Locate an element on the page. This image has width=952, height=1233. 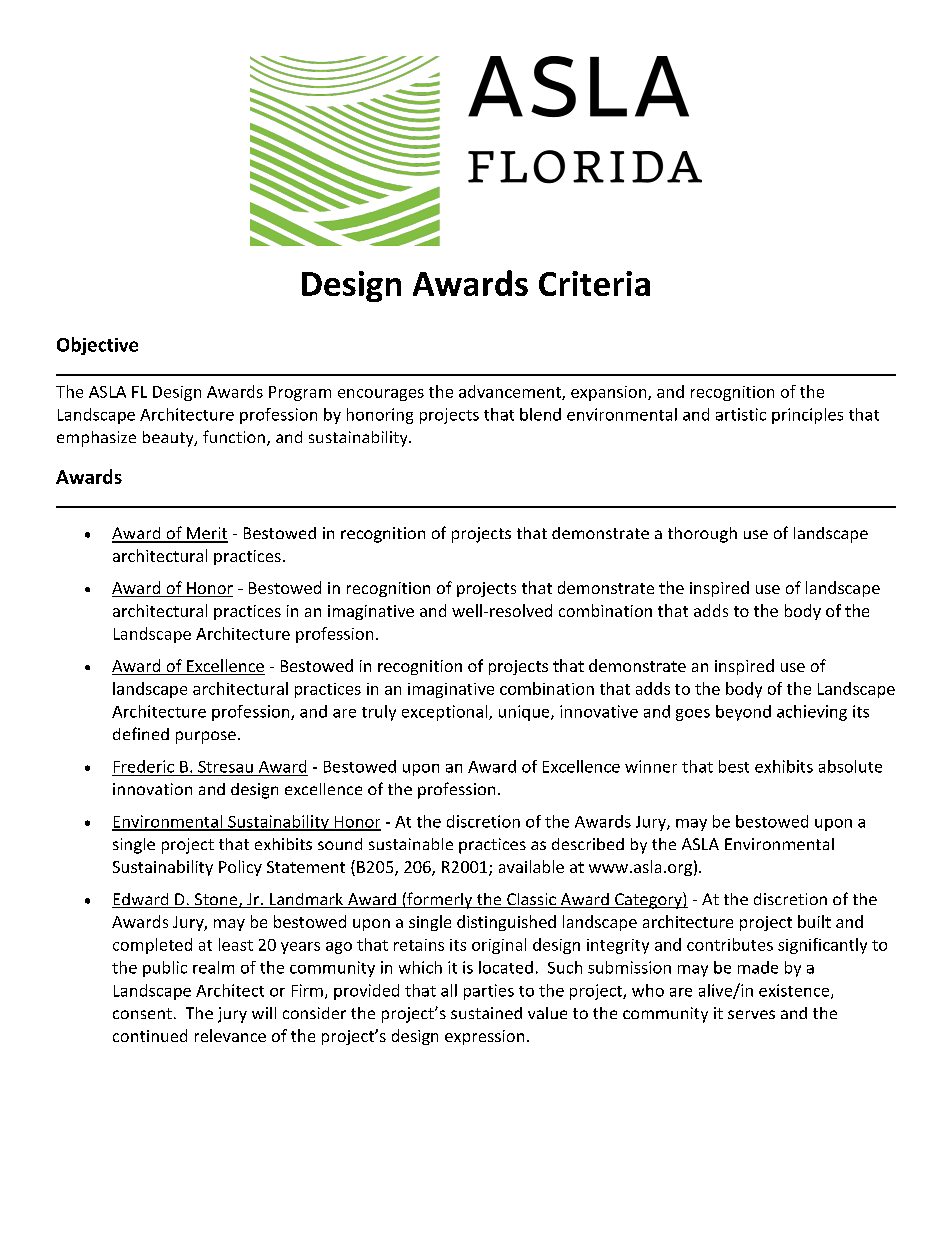
Objective is located at coordinates (97, 346).
